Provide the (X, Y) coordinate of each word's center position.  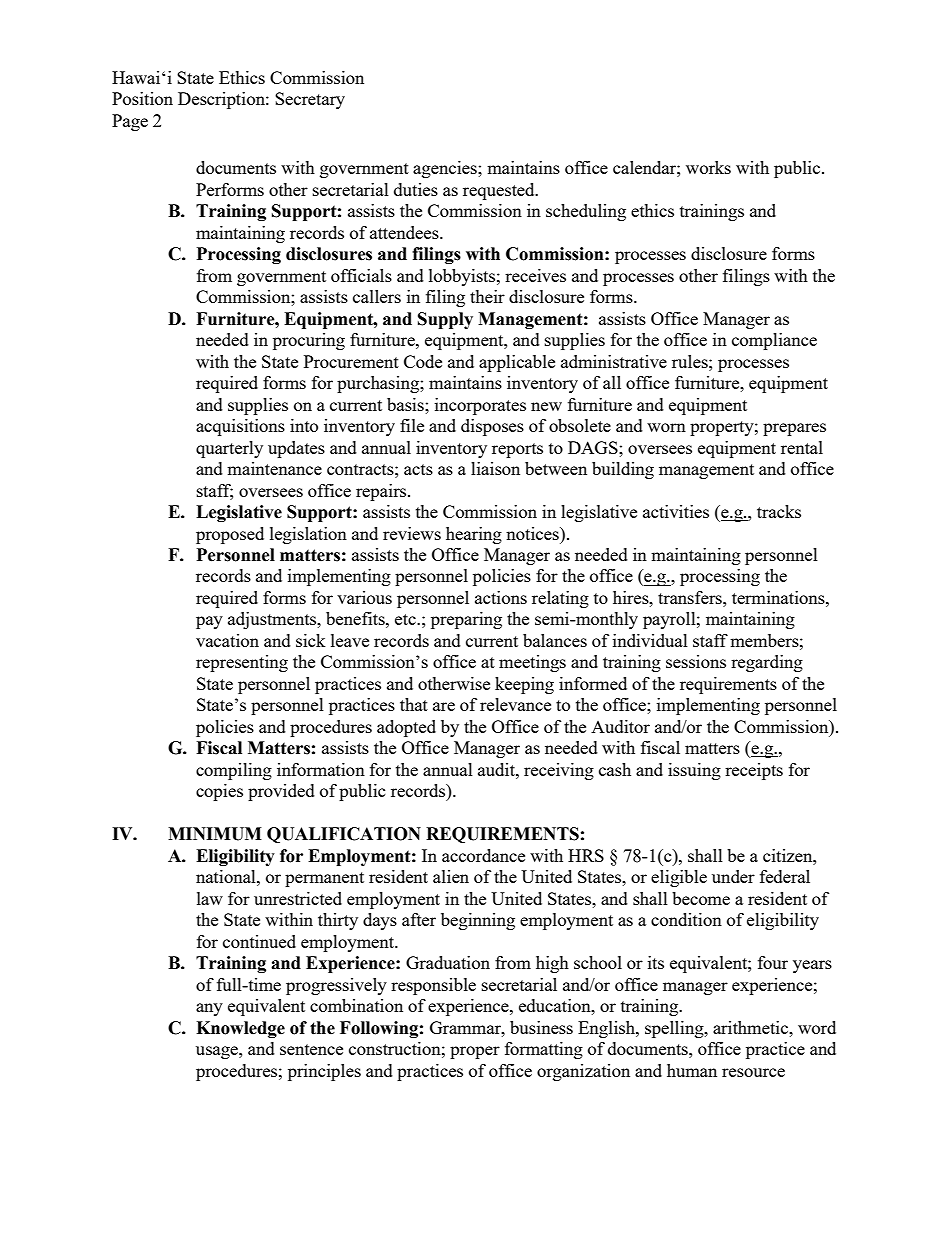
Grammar (466, 1027)
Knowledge (240, 1029)
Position (142, 98)
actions (501, 597)
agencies (446, 169)
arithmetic (752, 1027)
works (708, 167)
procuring (309, 341)
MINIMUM (215, 834)
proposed (230, 535)
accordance (483, 855)
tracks (779, 511)
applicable (517, 363)
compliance (774, 341)
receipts (754, 771)
